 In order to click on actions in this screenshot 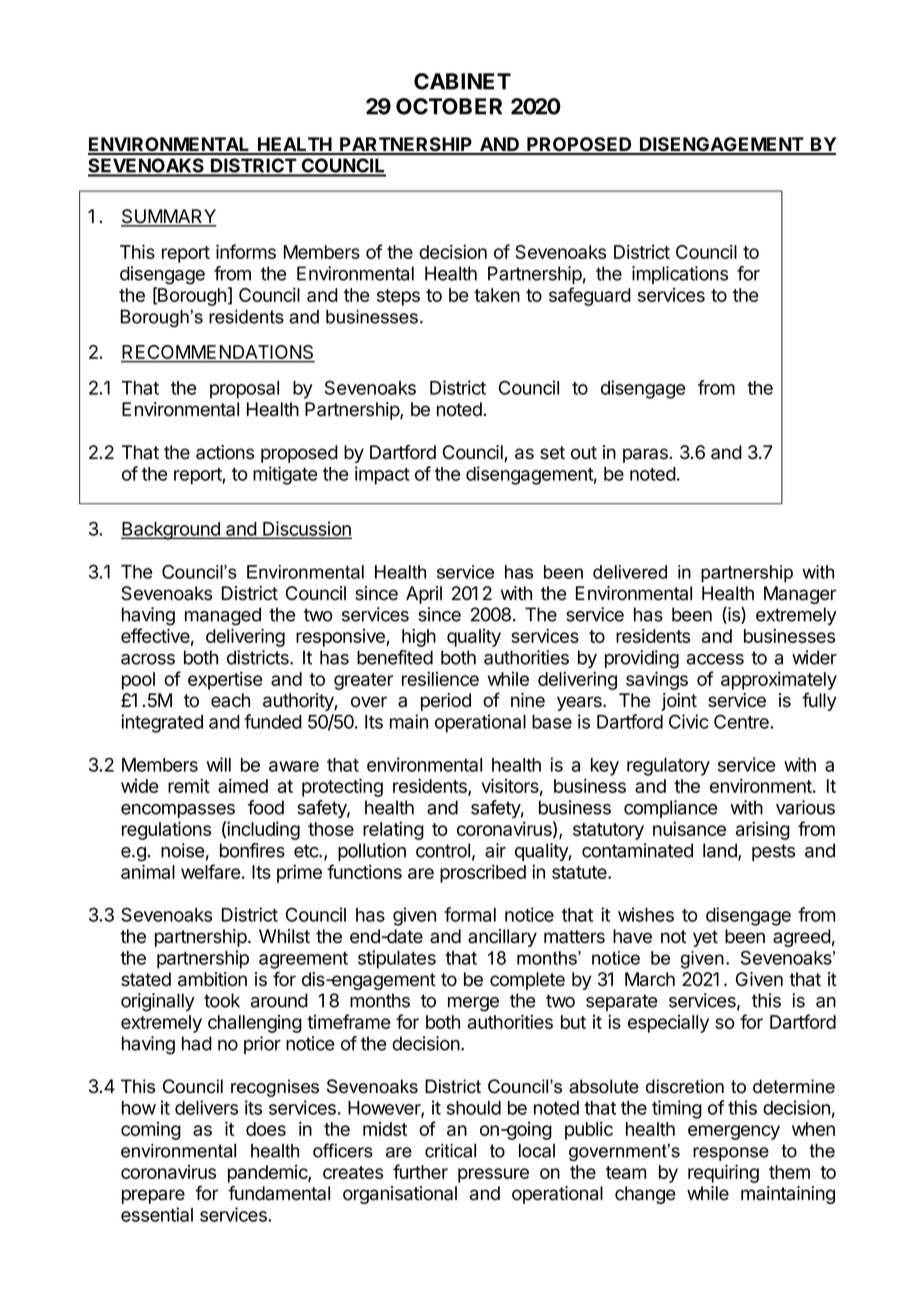, I will do `click(225, 452)`.
